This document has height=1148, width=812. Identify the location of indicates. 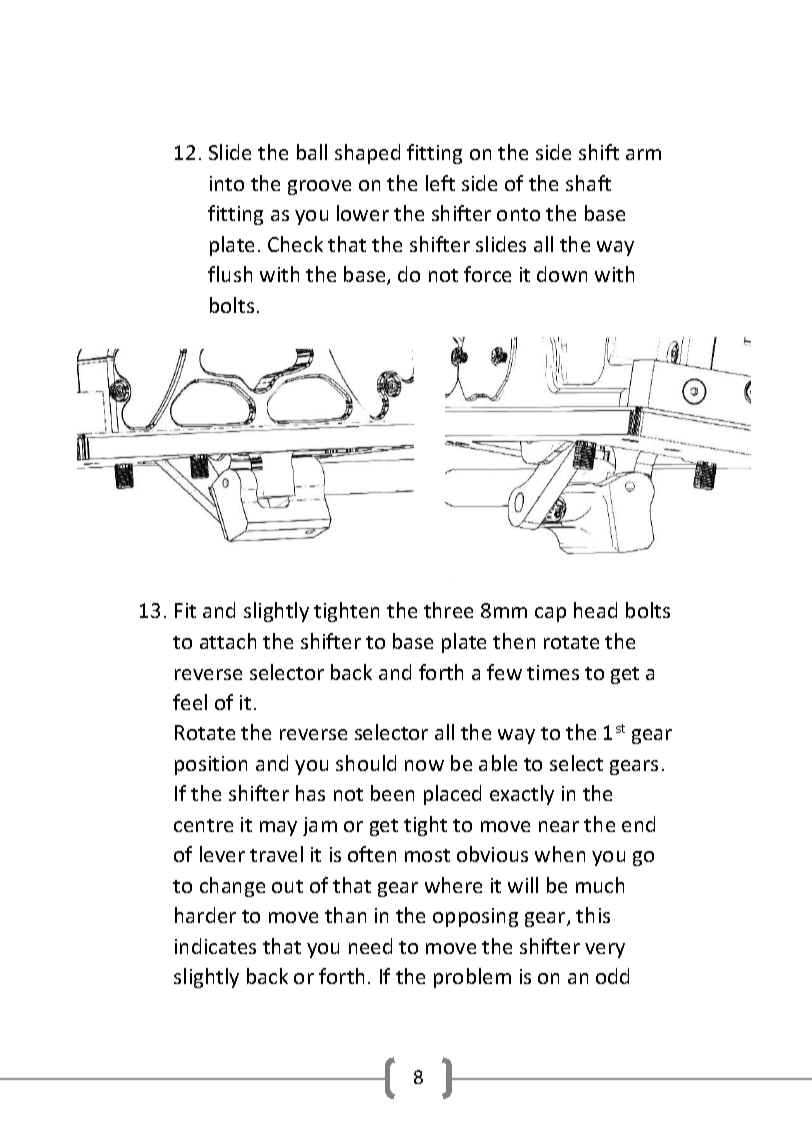
(215, 946).
